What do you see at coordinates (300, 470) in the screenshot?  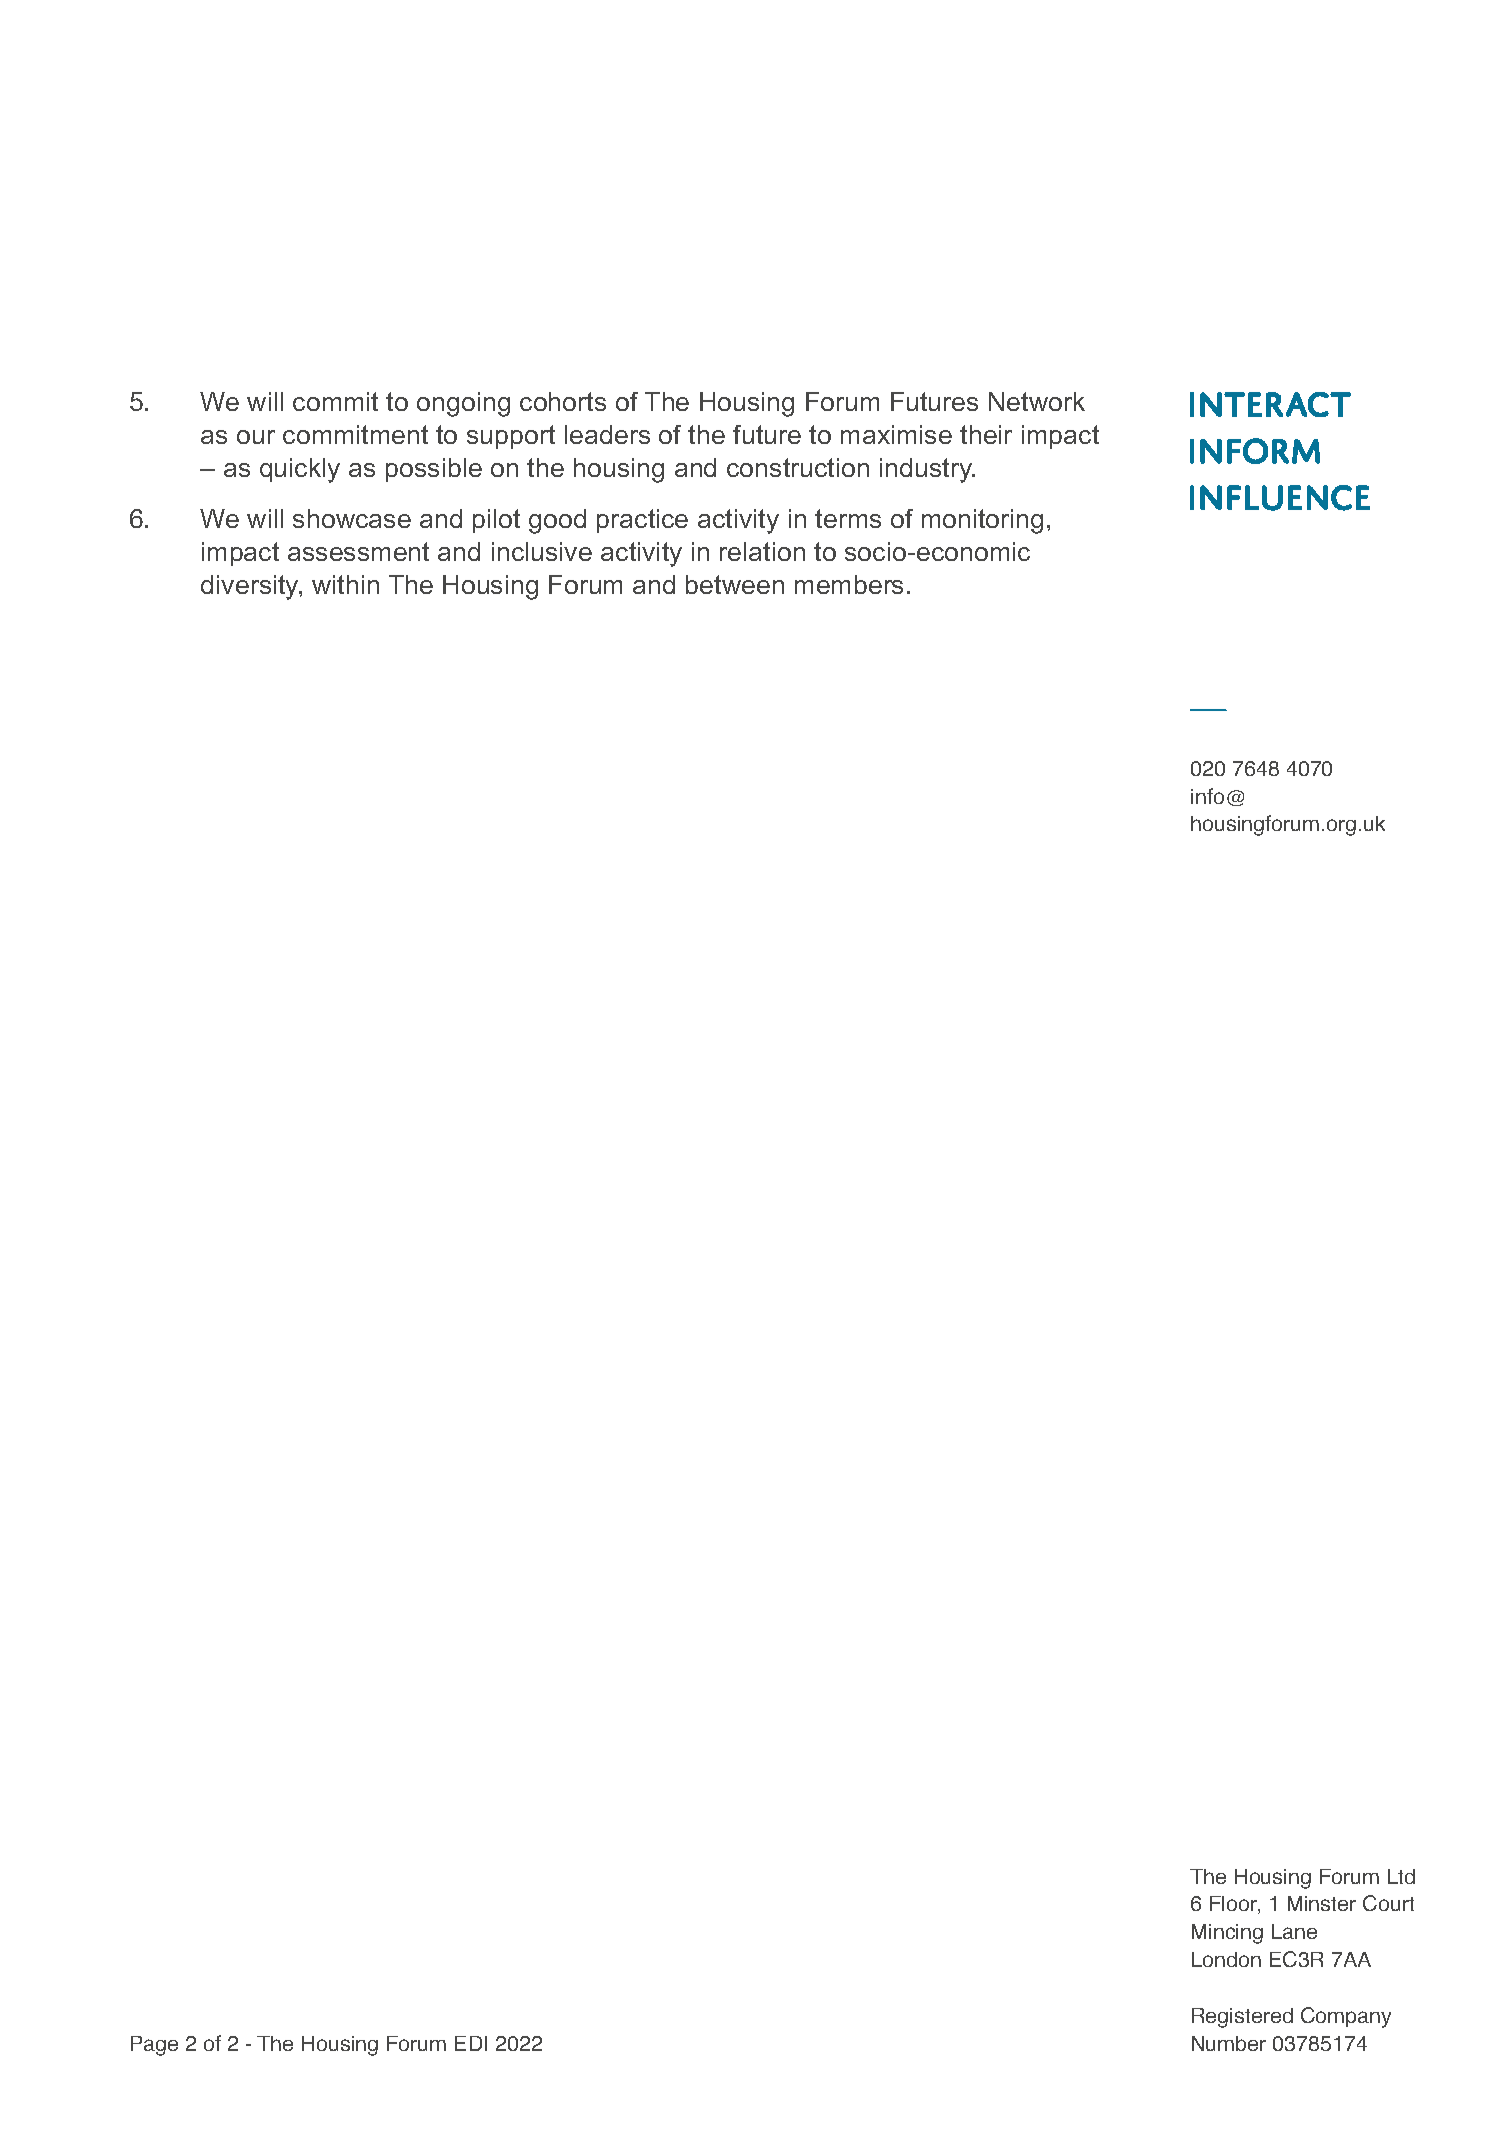 I see `quickly` at bounding box center [300, 470].
